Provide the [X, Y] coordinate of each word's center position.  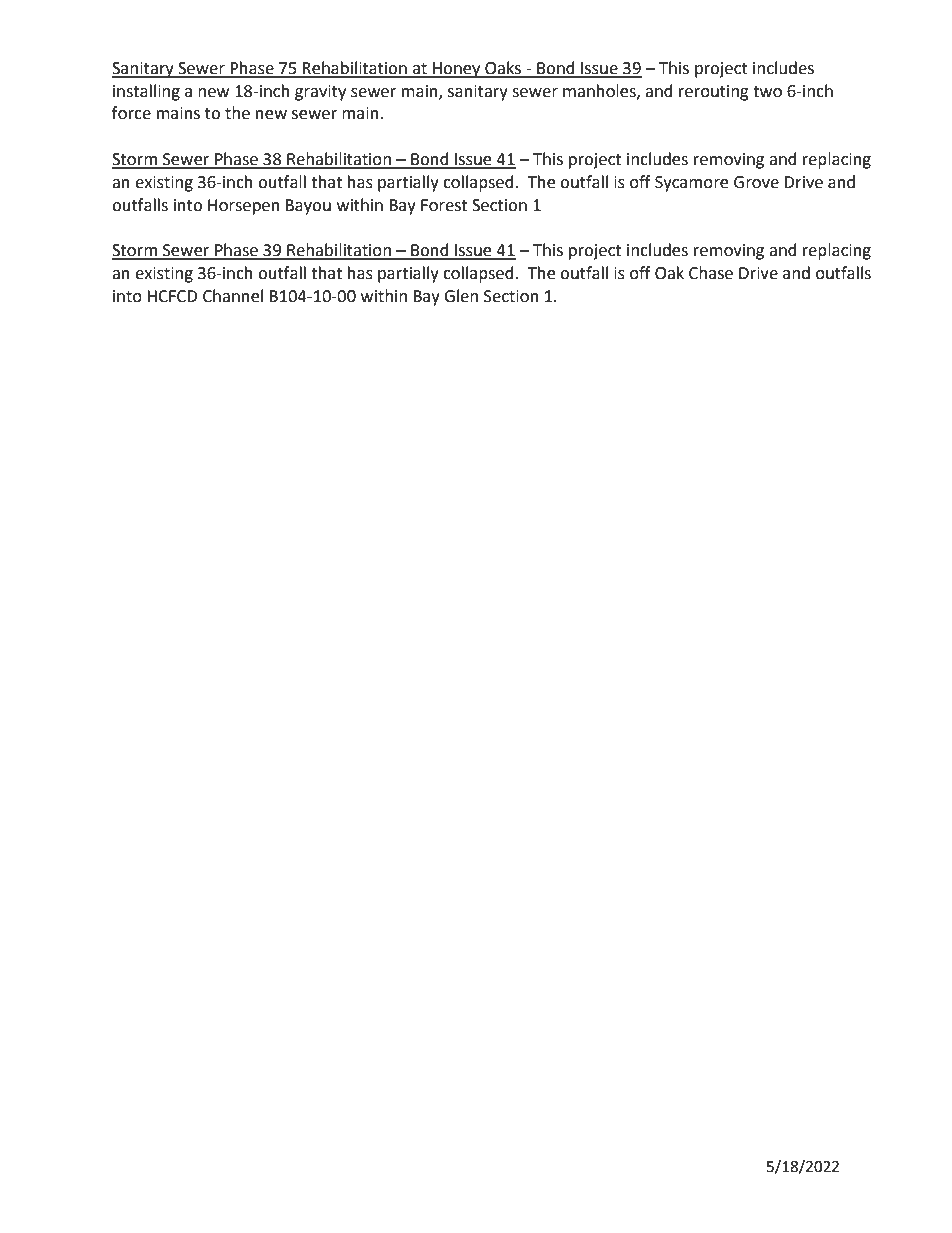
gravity [320, 93]
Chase [711, 273]
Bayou [308, 207]
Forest [444, 205]
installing [146, 92]
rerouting [714, 93]
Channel [233, 296]
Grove [756, 182]
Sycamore [691, 184]
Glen [461, 296]
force [131, 113]
